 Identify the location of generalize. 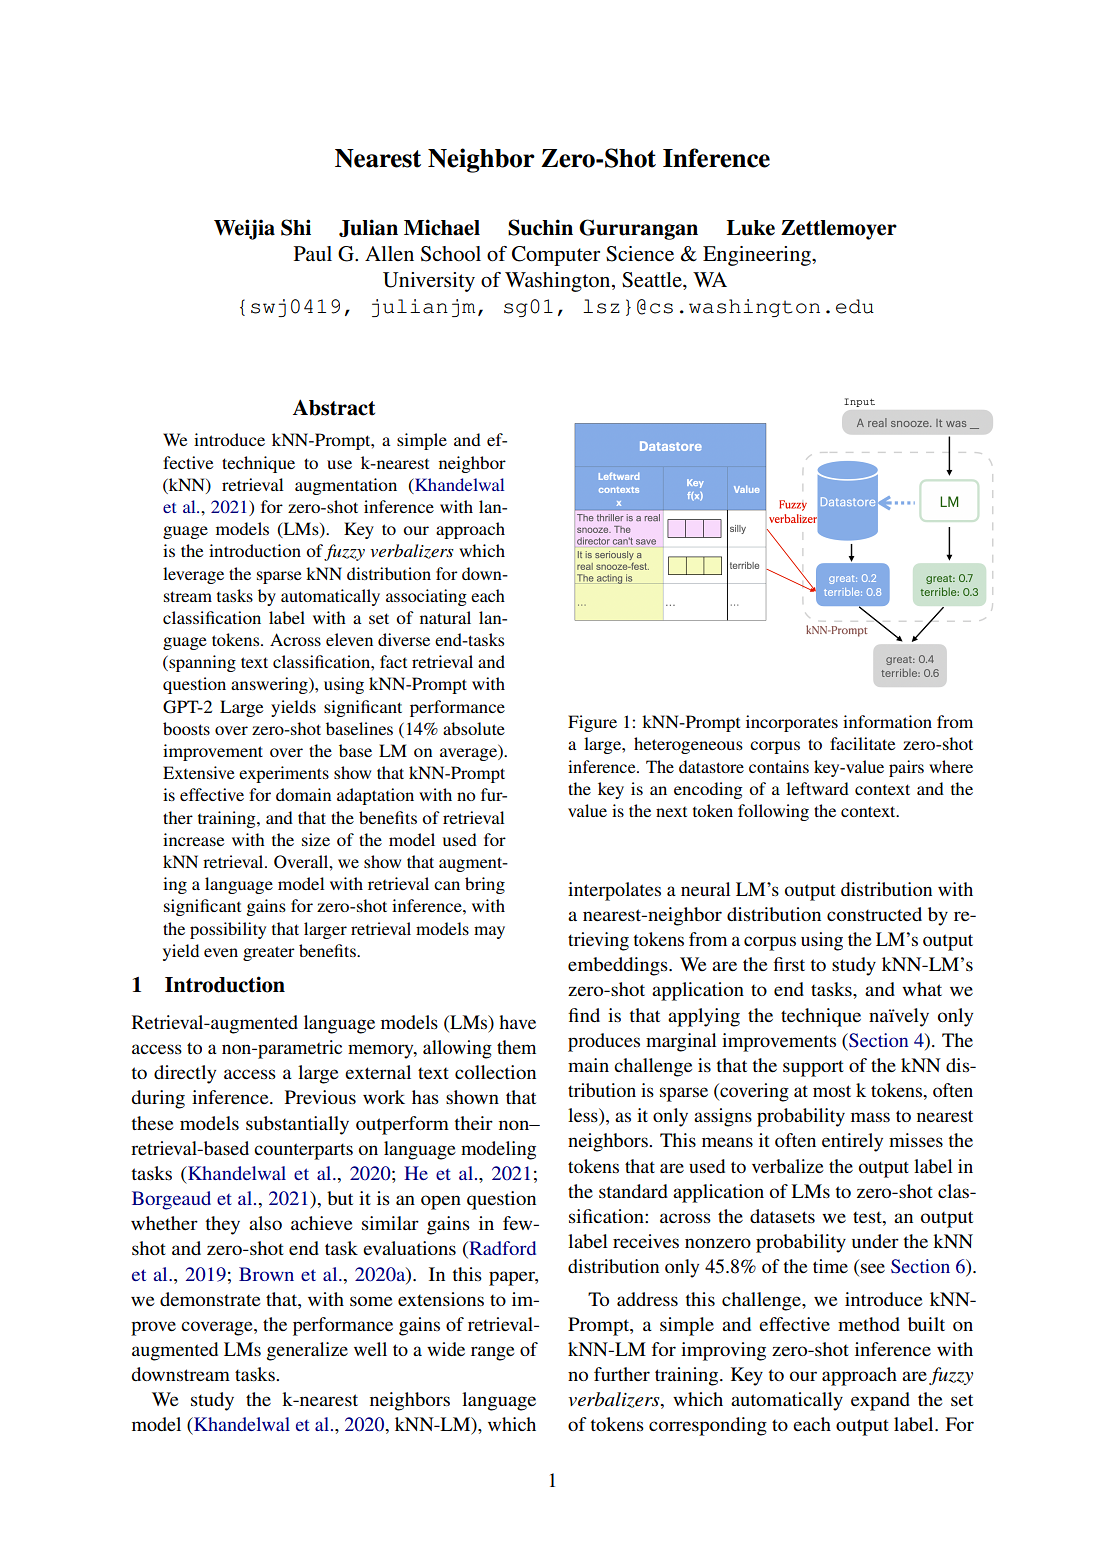
(307, 1351).
